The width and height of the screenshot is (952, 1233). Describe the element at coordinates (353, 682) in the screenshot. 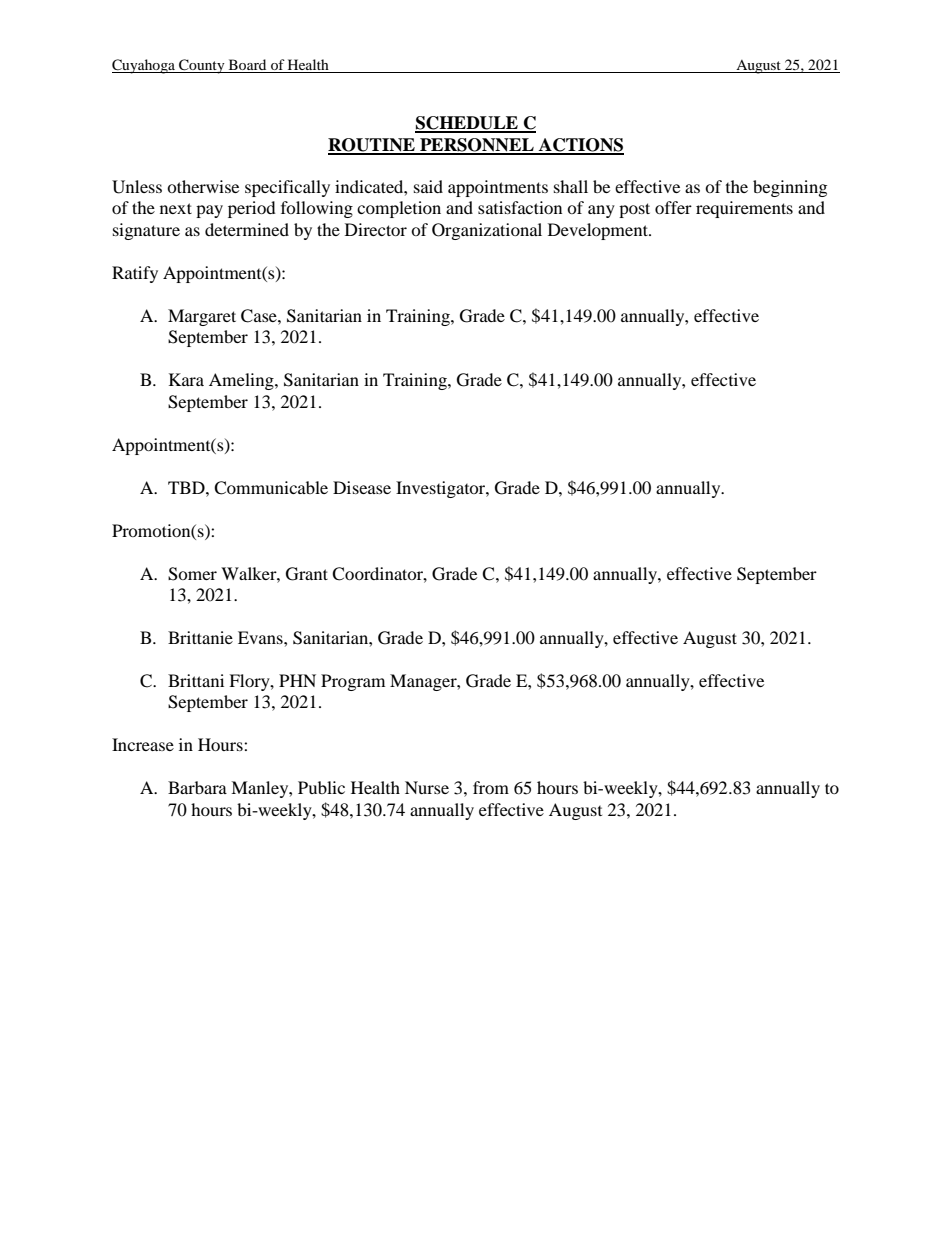

I see `Program` at that location.
